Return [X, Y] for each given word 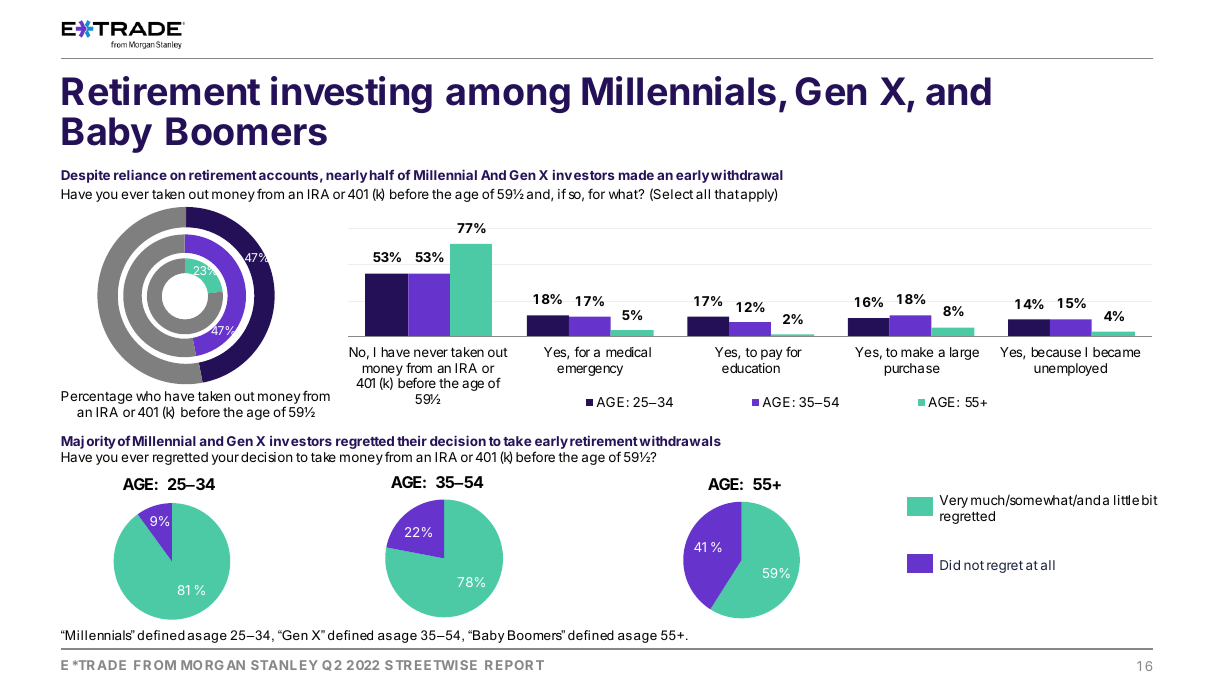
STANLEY [284, 665]
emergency [590, 370]
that [726, 194]
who [148, 396]
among [508, 98]
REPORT [514, 665]
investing [351, 94]
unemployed [1070, 369]
